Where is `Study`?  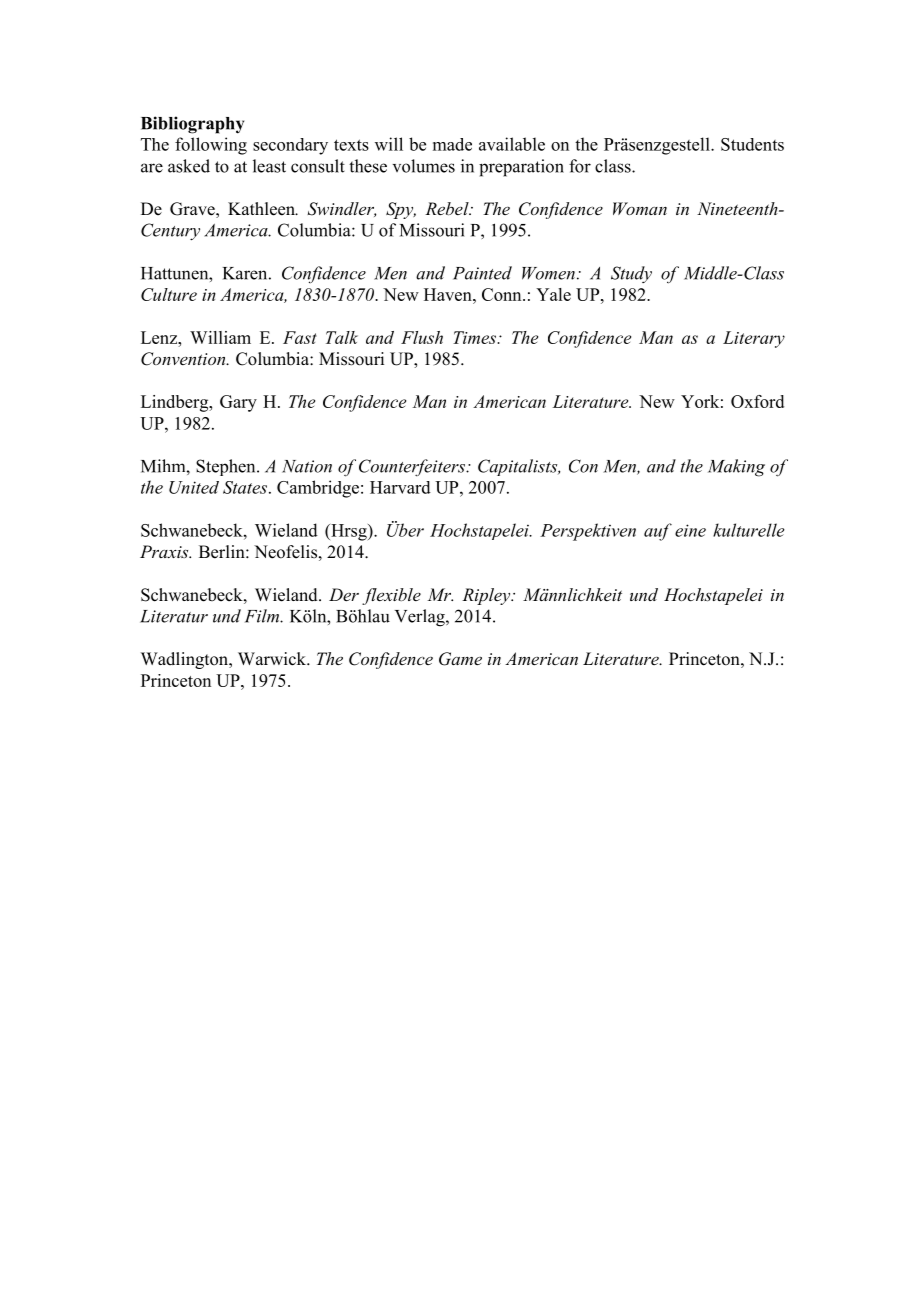 Study is located at coordinates (631, 274).
